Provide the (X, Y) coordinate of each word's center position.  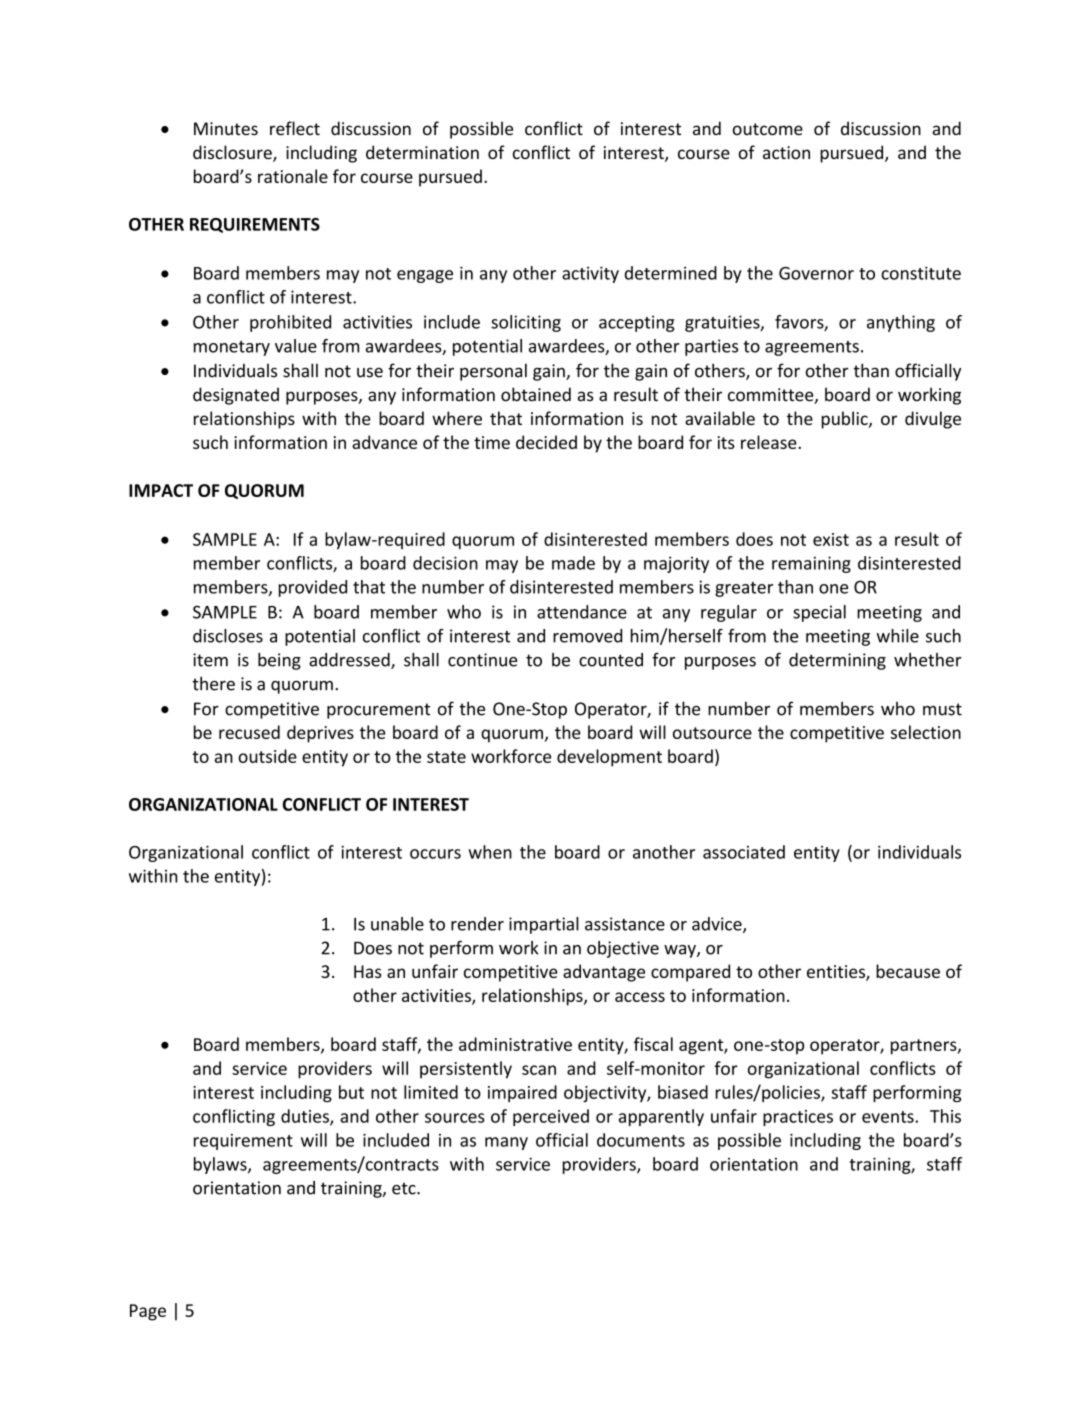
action (786, 152)
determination (422, 152)
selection (926, 732)
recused (249, 732)
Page (148, 1312)
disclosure (233, 153)
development (609, 758)
